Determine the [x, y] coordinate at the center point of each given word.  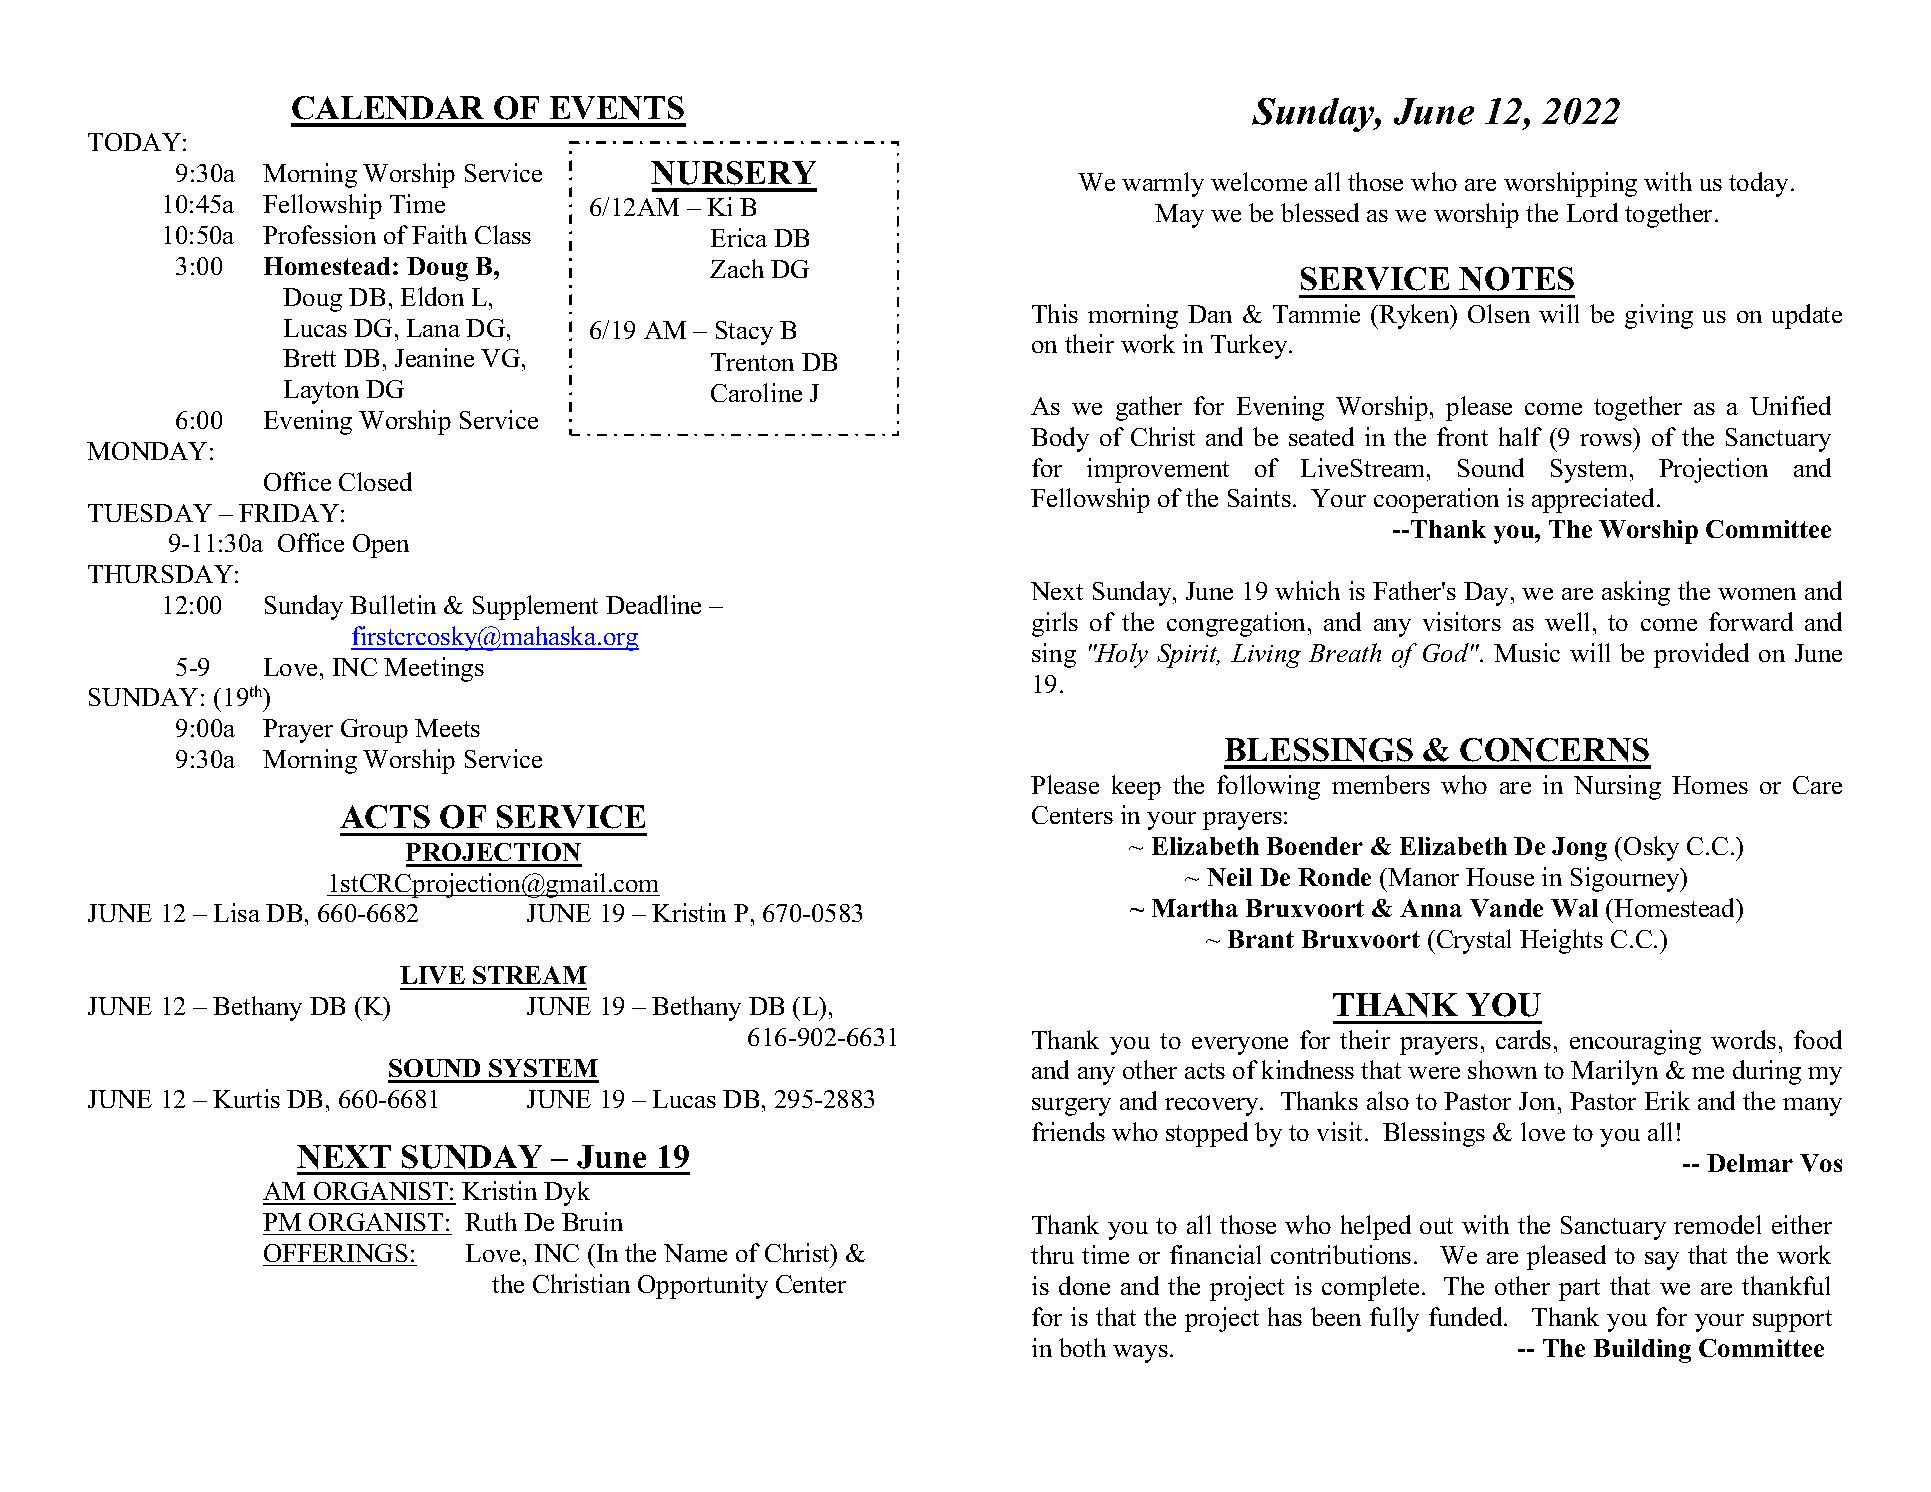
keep [1136, 787]
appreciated [1595, 500]
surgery [1071, 1107]
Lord [1592, 212]
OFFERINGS [336, 1253]
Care [1817, 785]
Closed [375, 481]
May [1179, 216]
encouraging [1635, 1042]
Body [1060, 439]
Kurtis [246, 1098]
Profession [319, 234]
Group [374, 731]
